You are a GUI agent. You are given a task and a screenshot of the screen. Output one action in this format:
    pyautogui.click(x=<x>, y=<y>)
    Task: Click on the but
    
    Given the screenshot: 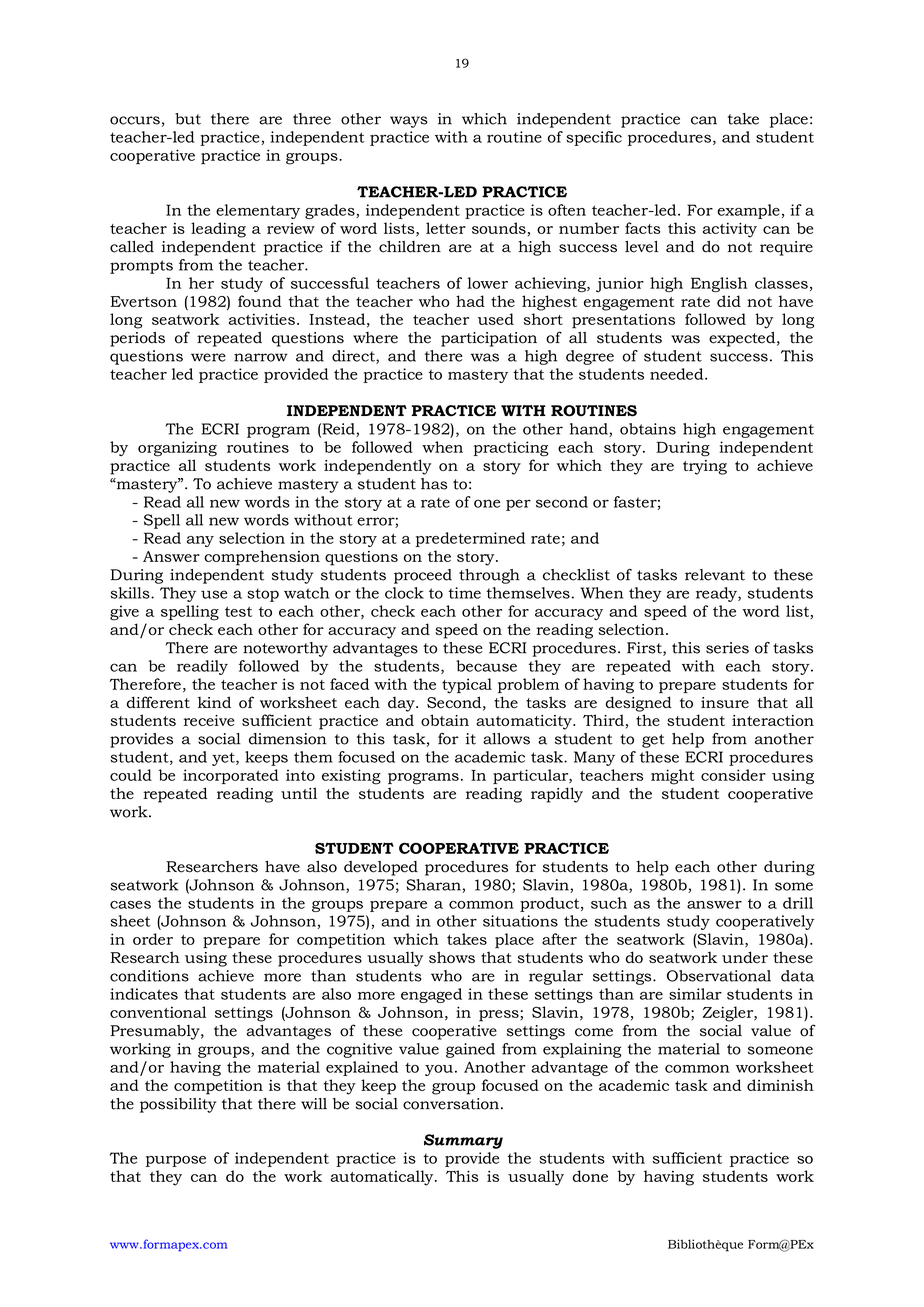 What is the action you would take?
    pyautogui.click(x=188, y=119)
